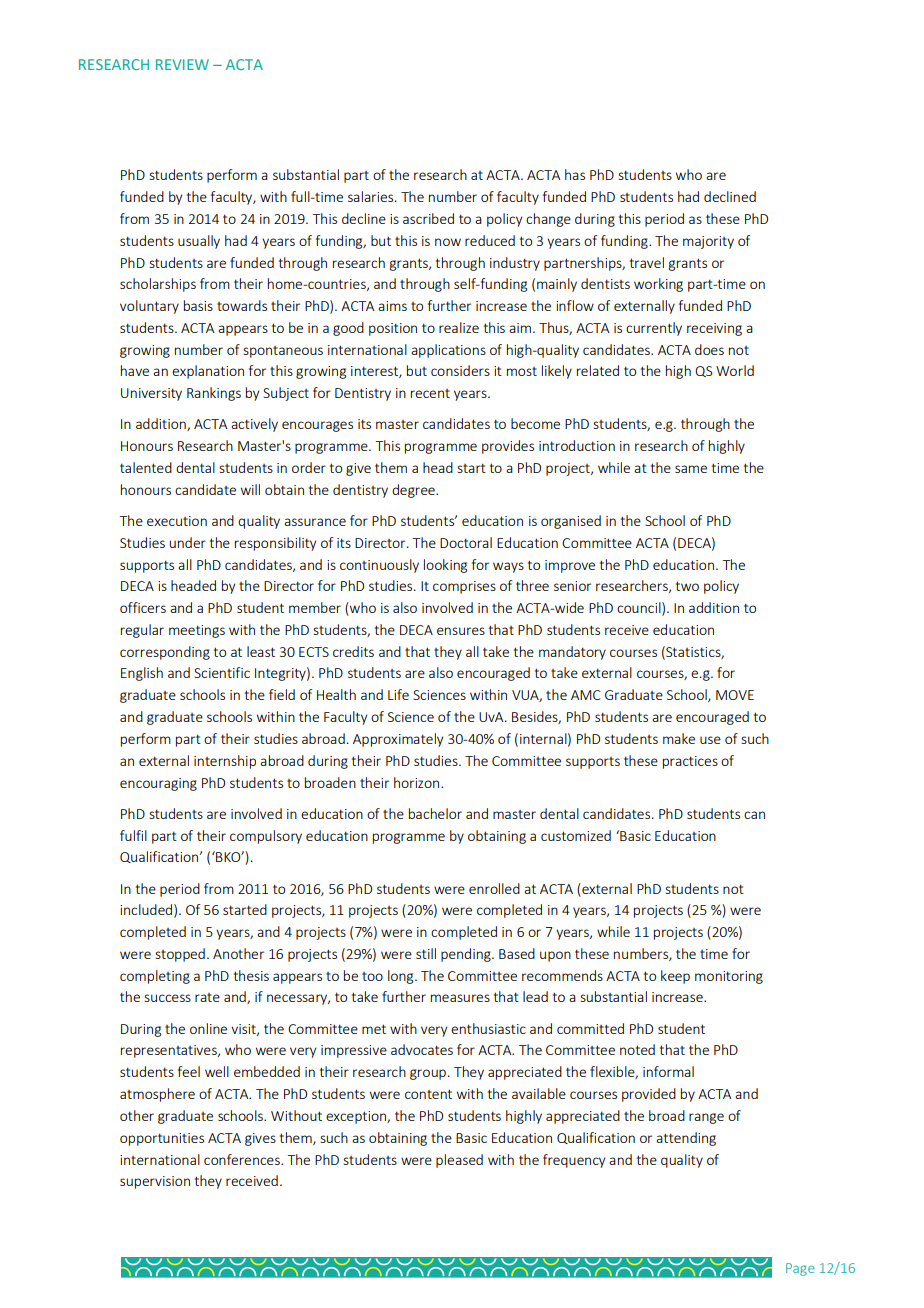 The width and height of the screenshot is (924, 1308). Describe the element at coordinates (214, 394) in the screenshot. I see `Rankings` at that location.
